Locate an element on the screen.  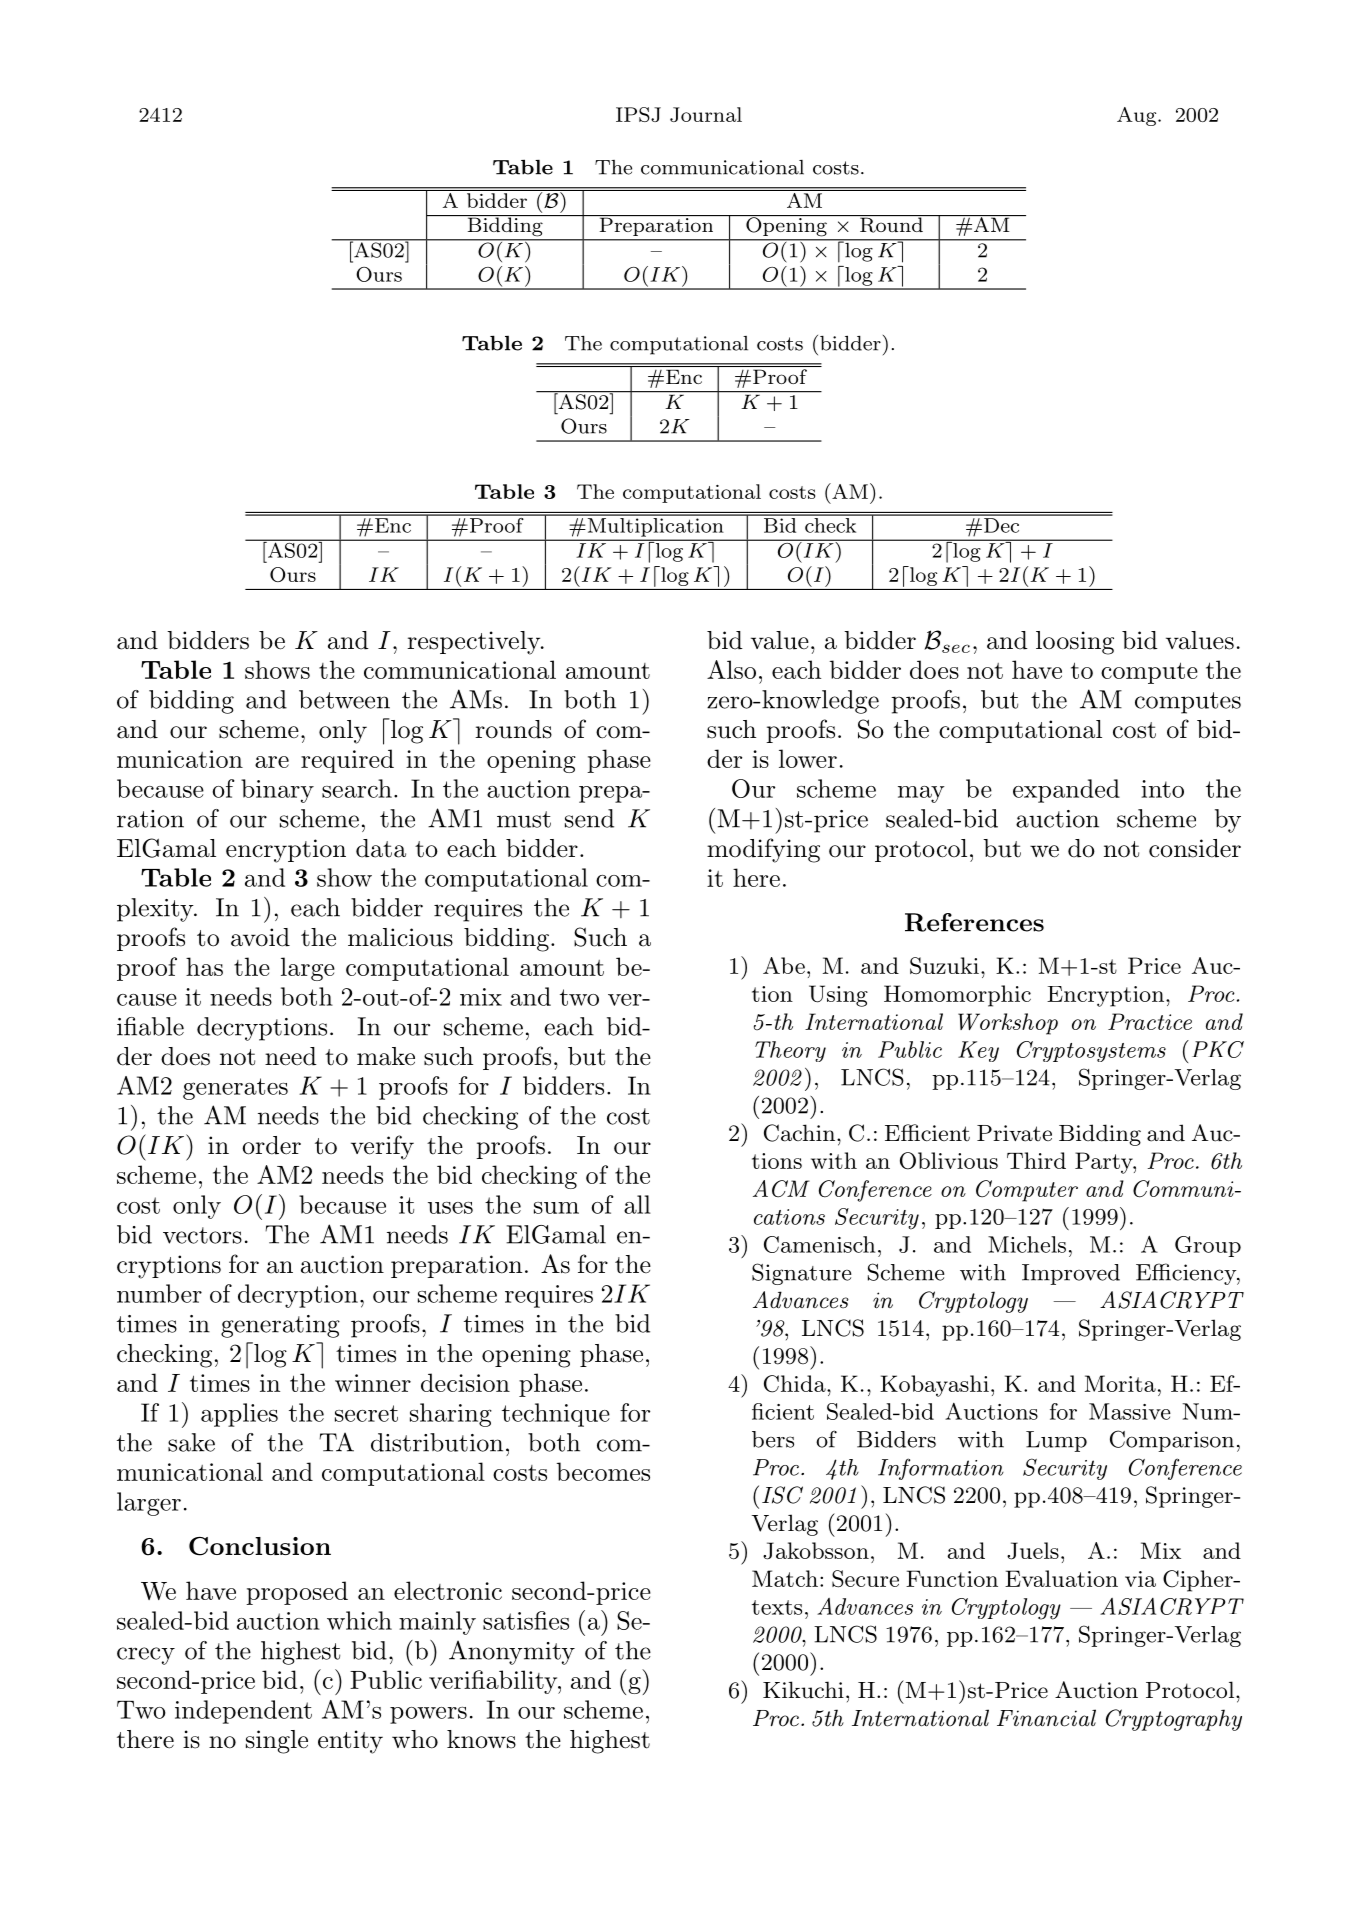
expanded is located at coordinates (1066, 791).
